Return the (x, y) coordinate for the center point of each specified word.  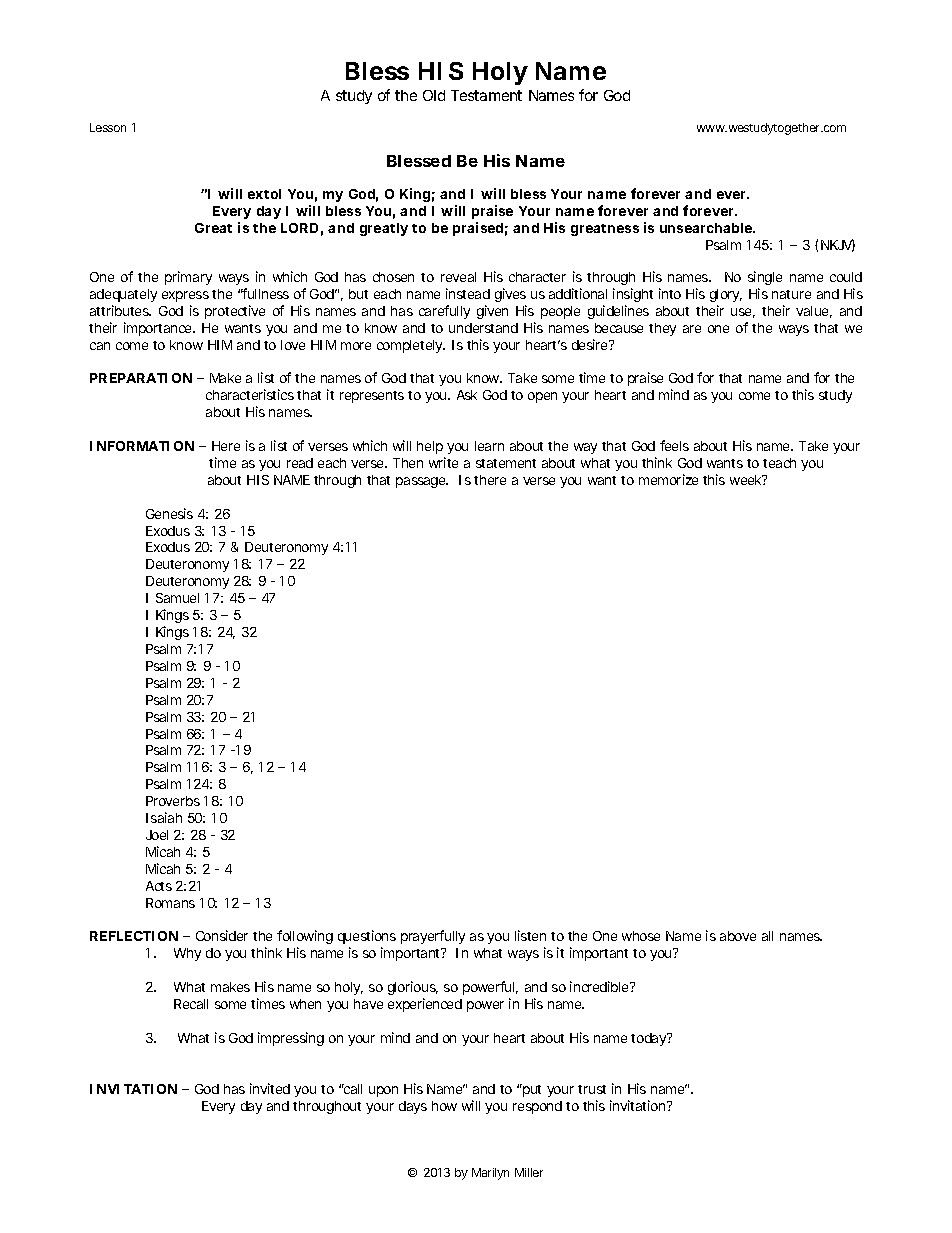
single (765, 278)
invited (270, 1088)
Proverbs (173, 801)
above (738, 936)
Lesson (108, 127)
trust (592, 1089)
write (443, 462)
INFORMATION (142, 446)
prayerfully (433, 937)
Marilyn (490, 1174)
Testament (486, 95)
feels (674, 445)
